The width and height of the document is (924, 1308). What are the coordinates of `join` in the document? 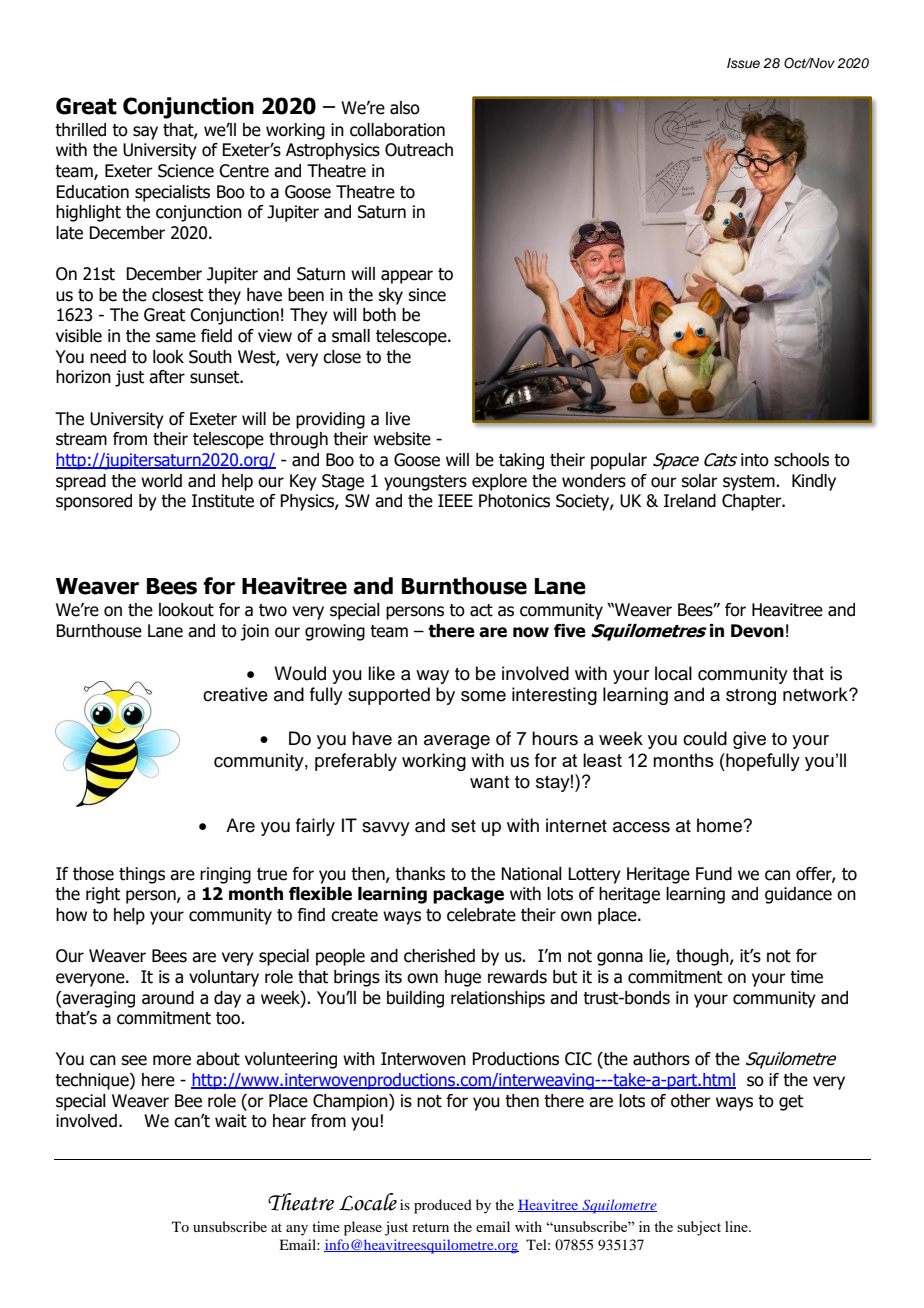 It's located at (254, 632).
